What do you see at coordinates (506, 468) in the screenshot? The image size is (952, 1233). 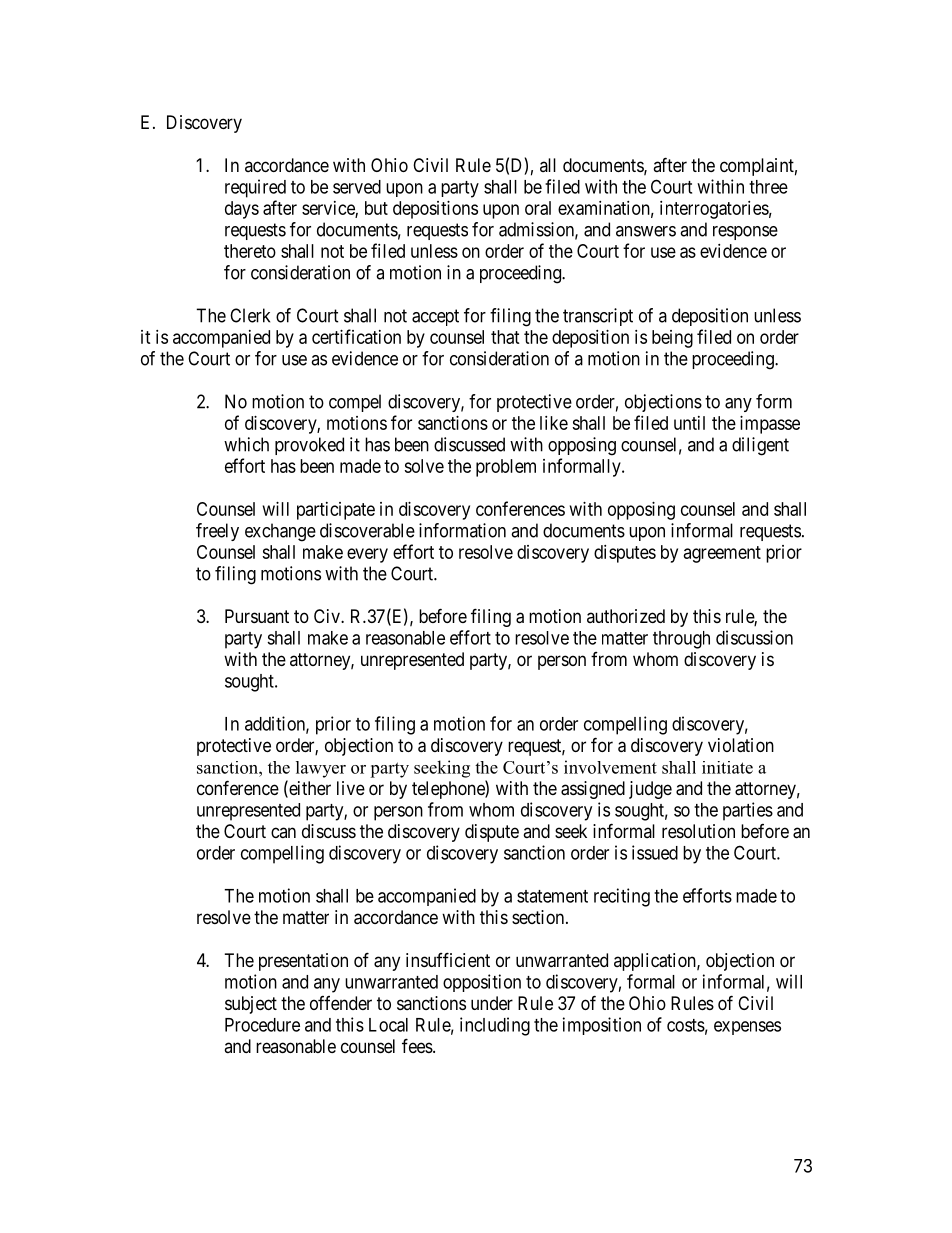 I see `problem` at bounding box center [506, 468].
